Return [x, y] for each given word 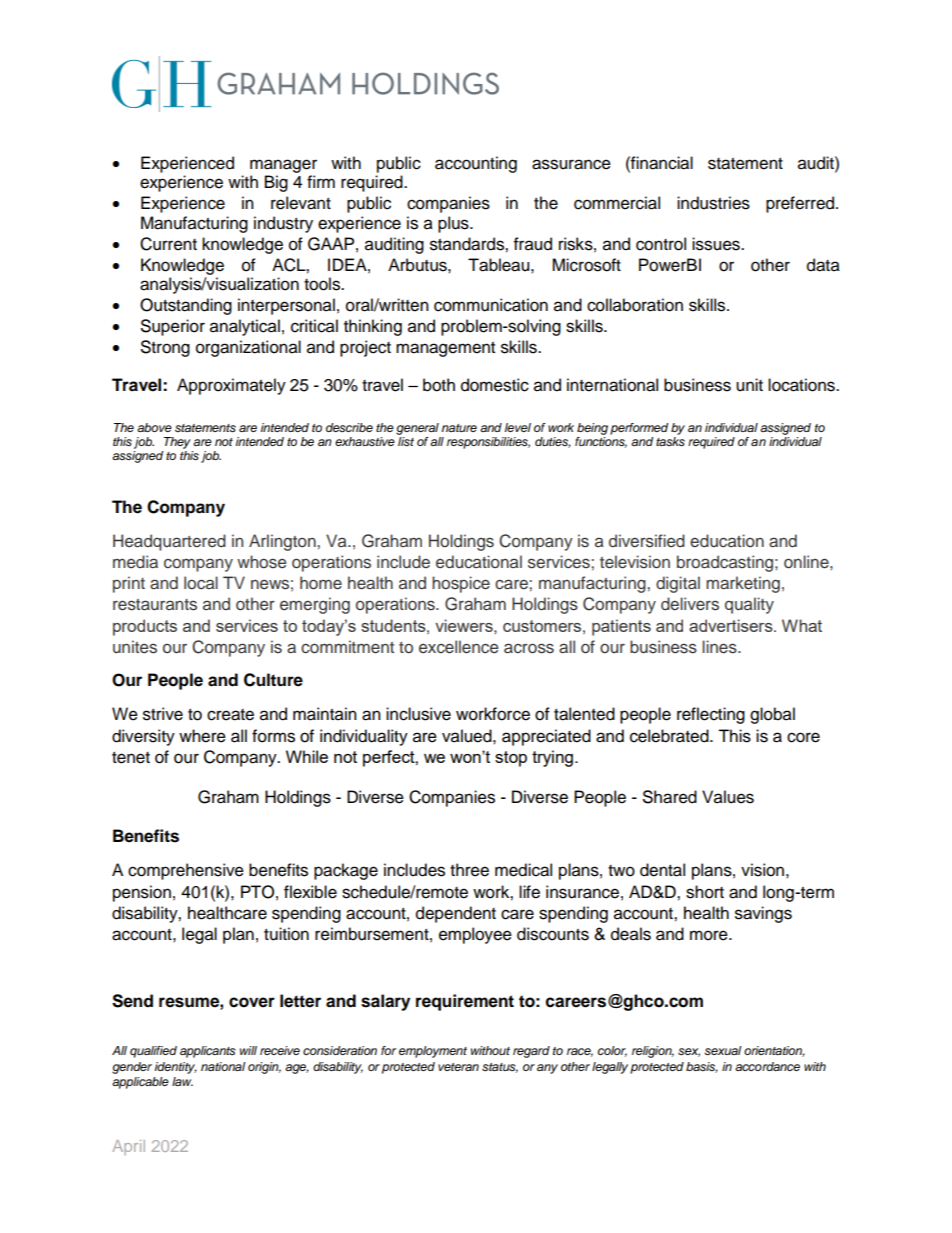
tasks [670, 442]
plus [454, 224]
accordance [767, 1066]
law [182, 1081]
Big [276, 183]
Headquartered [169, 542]
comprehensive [186, 871]
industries [713, 203]
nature [459, 428]
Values [728, 797]
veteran [458, 1067]
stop [511, 759]
